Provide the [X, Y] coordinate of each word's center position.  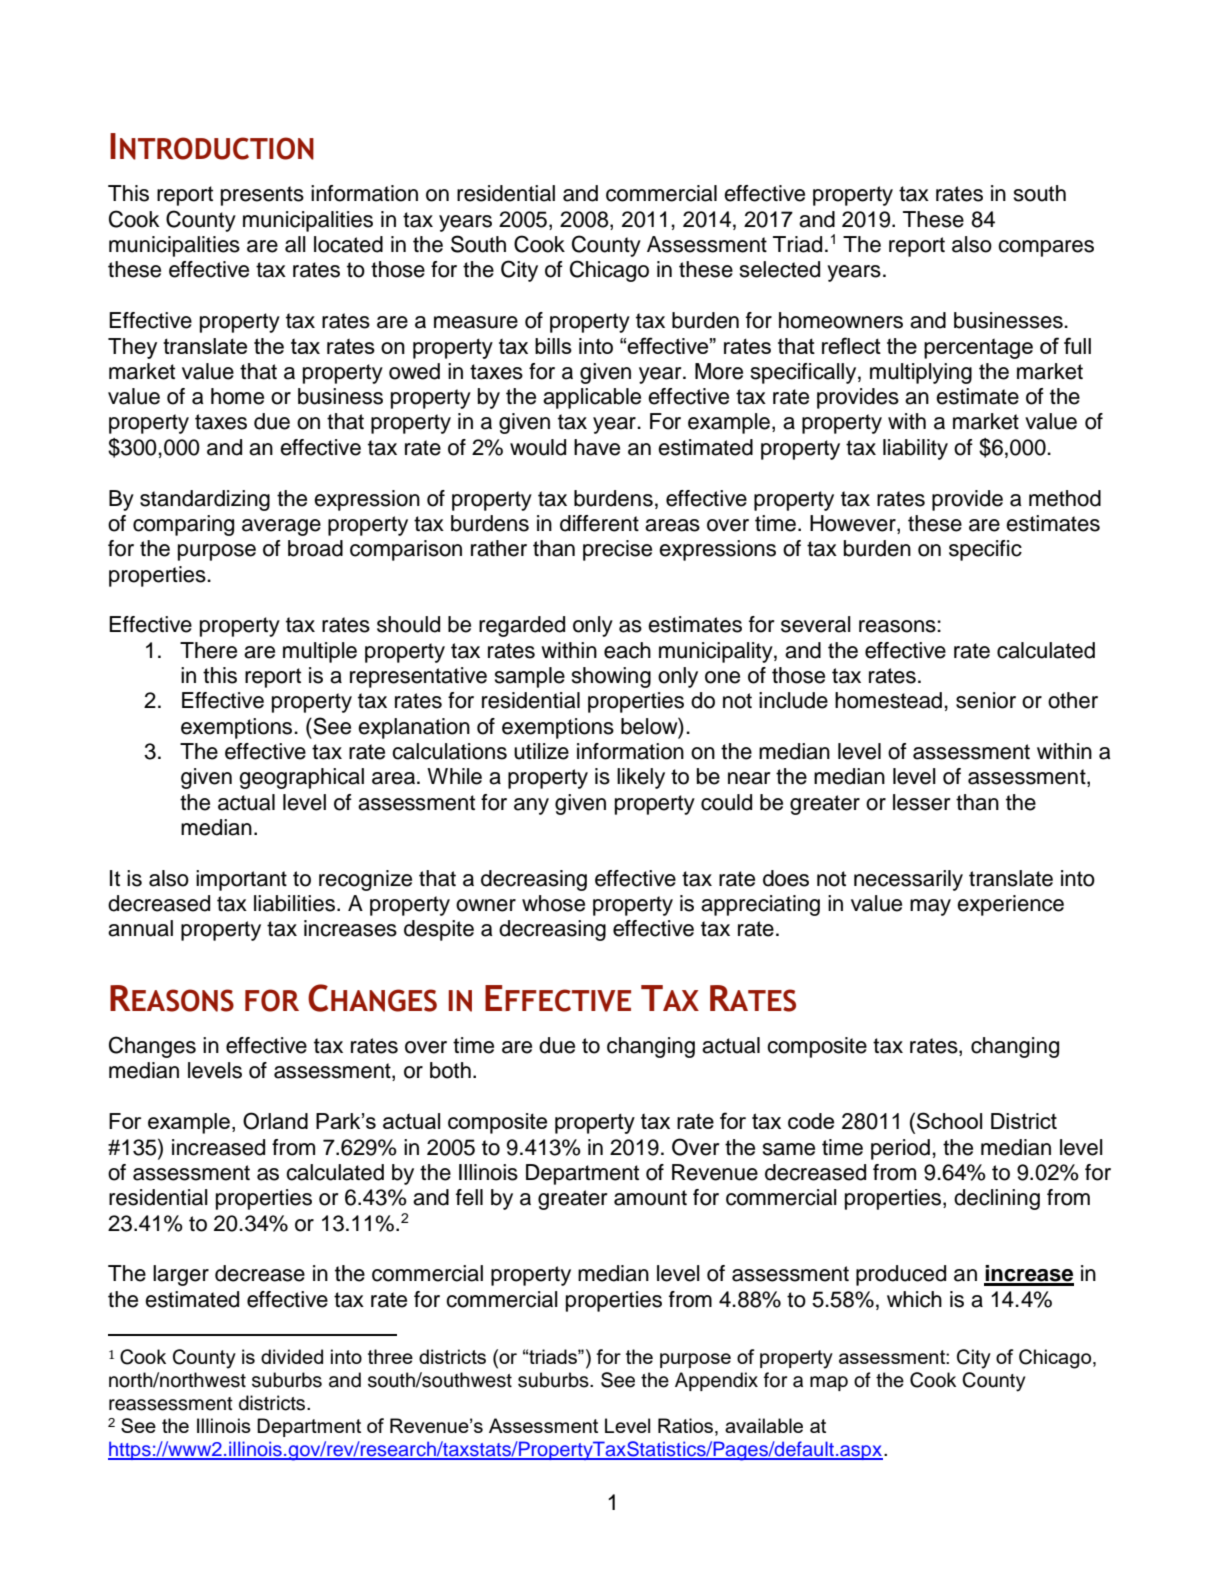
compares [1046, 248]
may [930, 907]
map [829, 1383]
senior [986, 700]
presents [262, 196]
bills [553, 346]
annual [140, 928]
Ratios [687, 1425]
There [208, 650]
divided [292, 1356]
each [627, 650]
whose [553, 903]
